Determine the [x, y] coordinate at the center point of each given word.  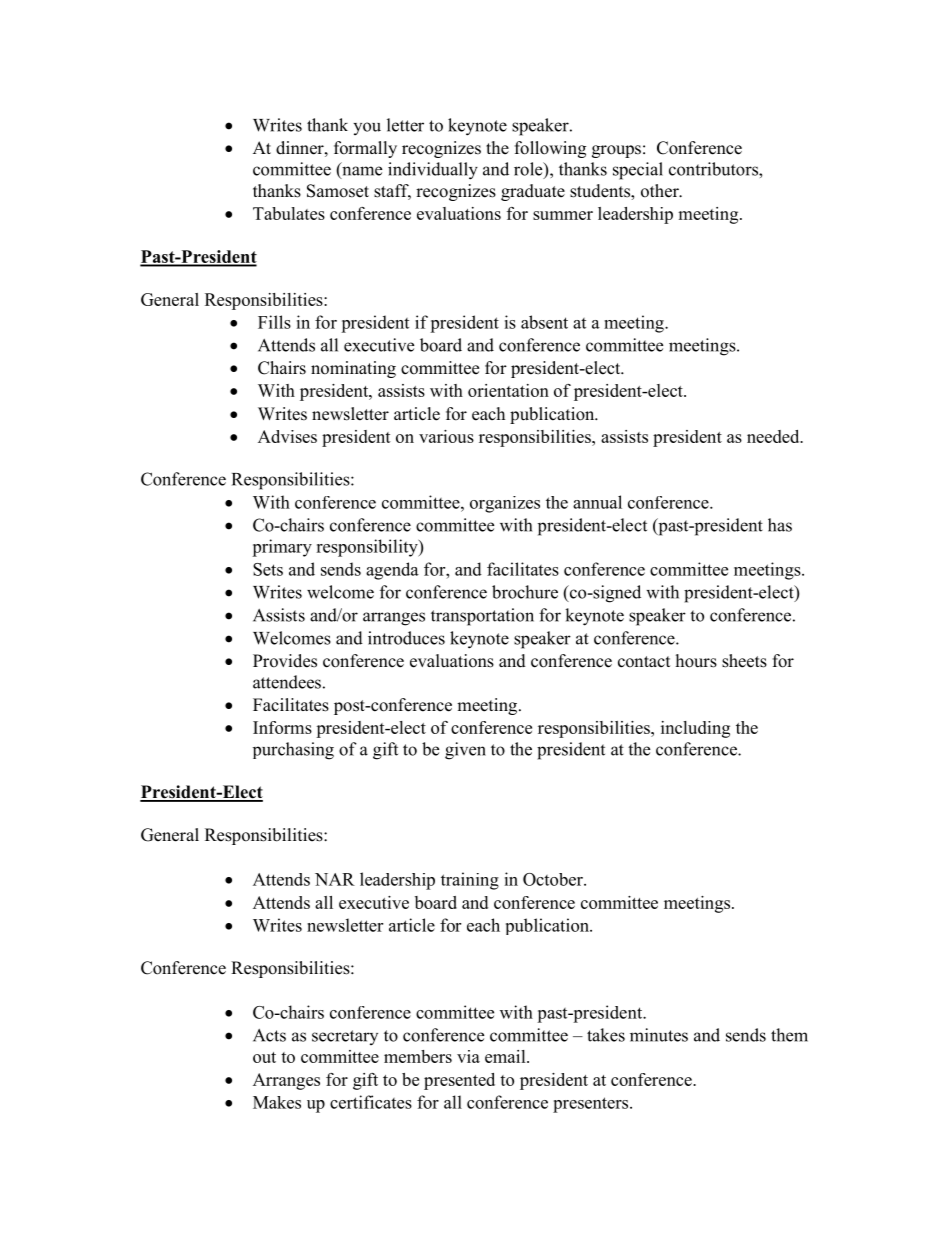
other [661, 191]
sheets [744, 661]
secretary [345, 1037]
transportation [482, 617]
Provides [285, 661]
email [506, 1056]
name [361, 172]
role [529, 170]
